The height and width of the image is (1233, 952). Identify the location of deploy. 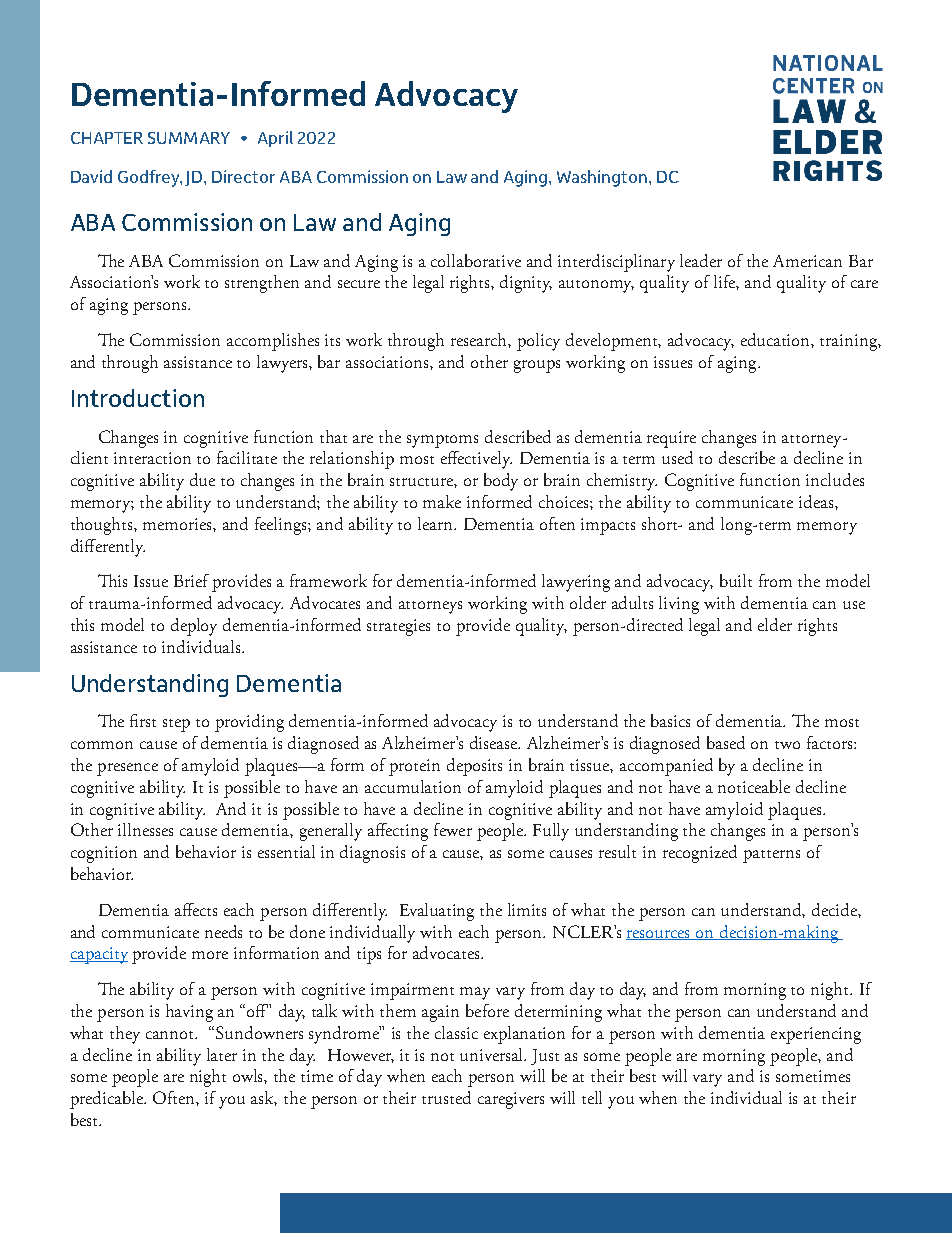
(194, 627).
